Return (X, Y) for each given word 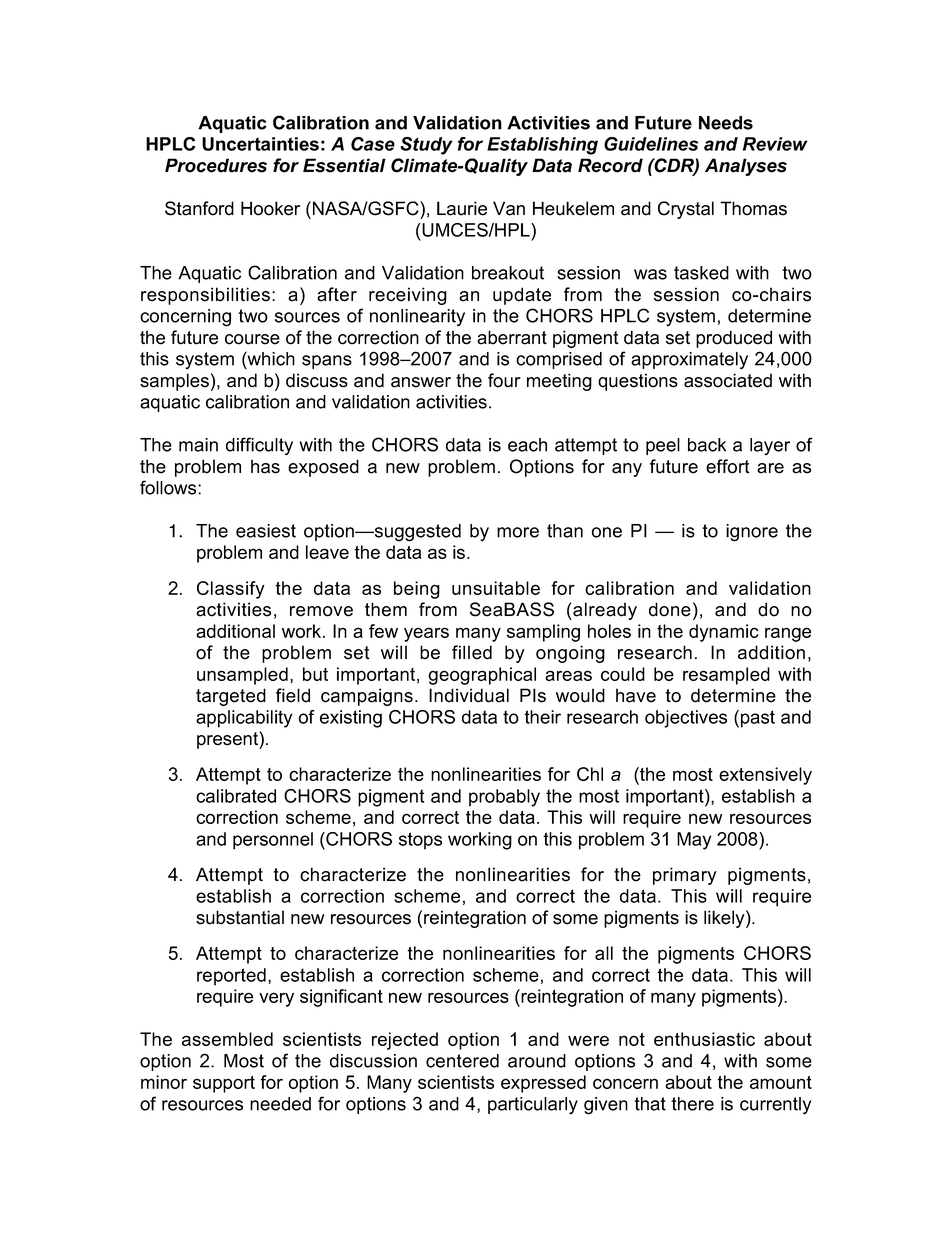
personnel (273, 841)
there (692, 1104)
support (224, 1084)
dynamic (724, 633)
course (252, 339)
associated (728, 380)
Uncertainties (260, 144)
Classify (231, 590)
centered (462, 1061)
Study (426, 146)
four (504, 380)
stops (420, 841)
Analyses (746, 167)
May (694, 841)
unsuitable (496, 588)
